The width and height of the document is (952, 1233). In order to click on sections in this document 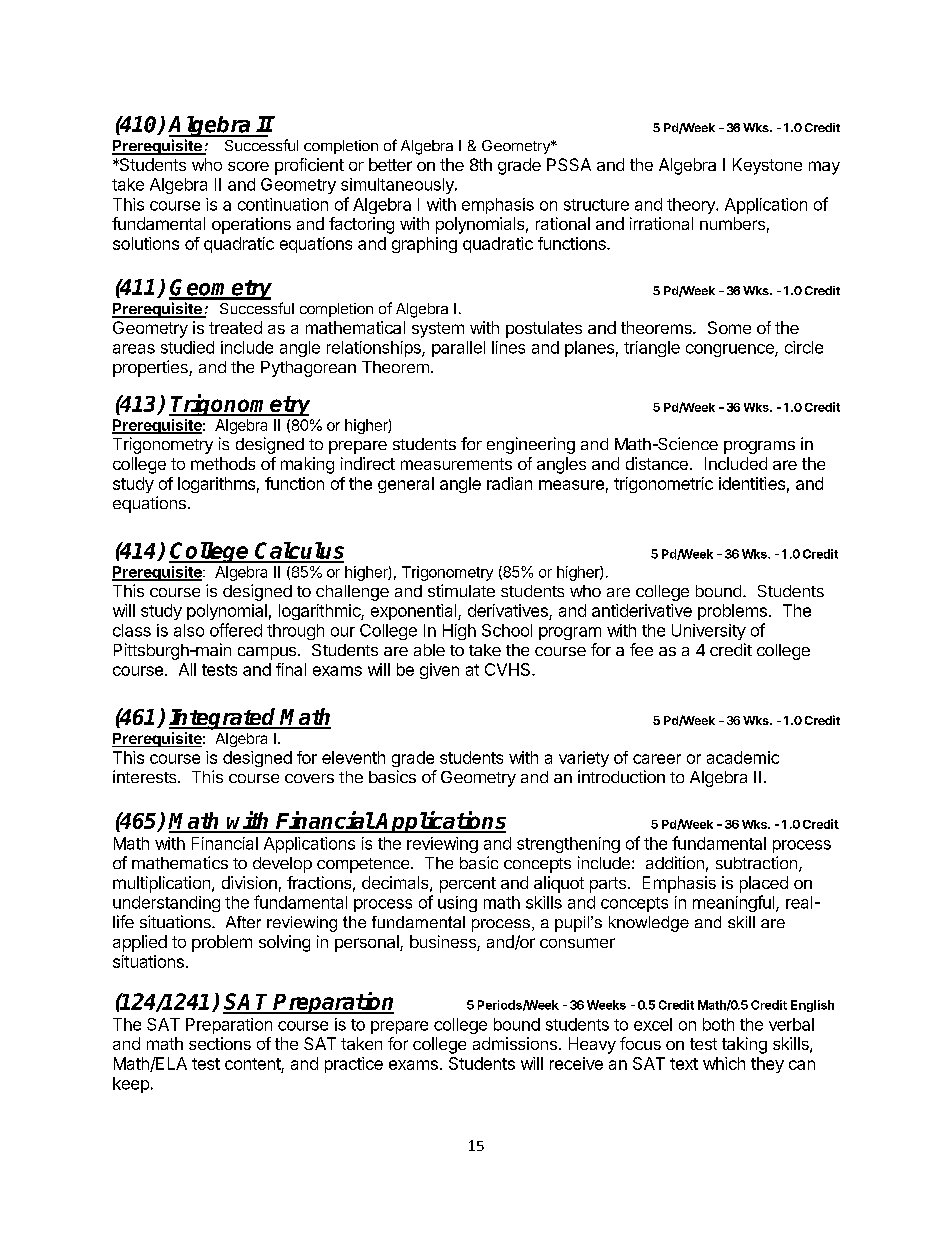, I will do `click(220, 1043)`.
